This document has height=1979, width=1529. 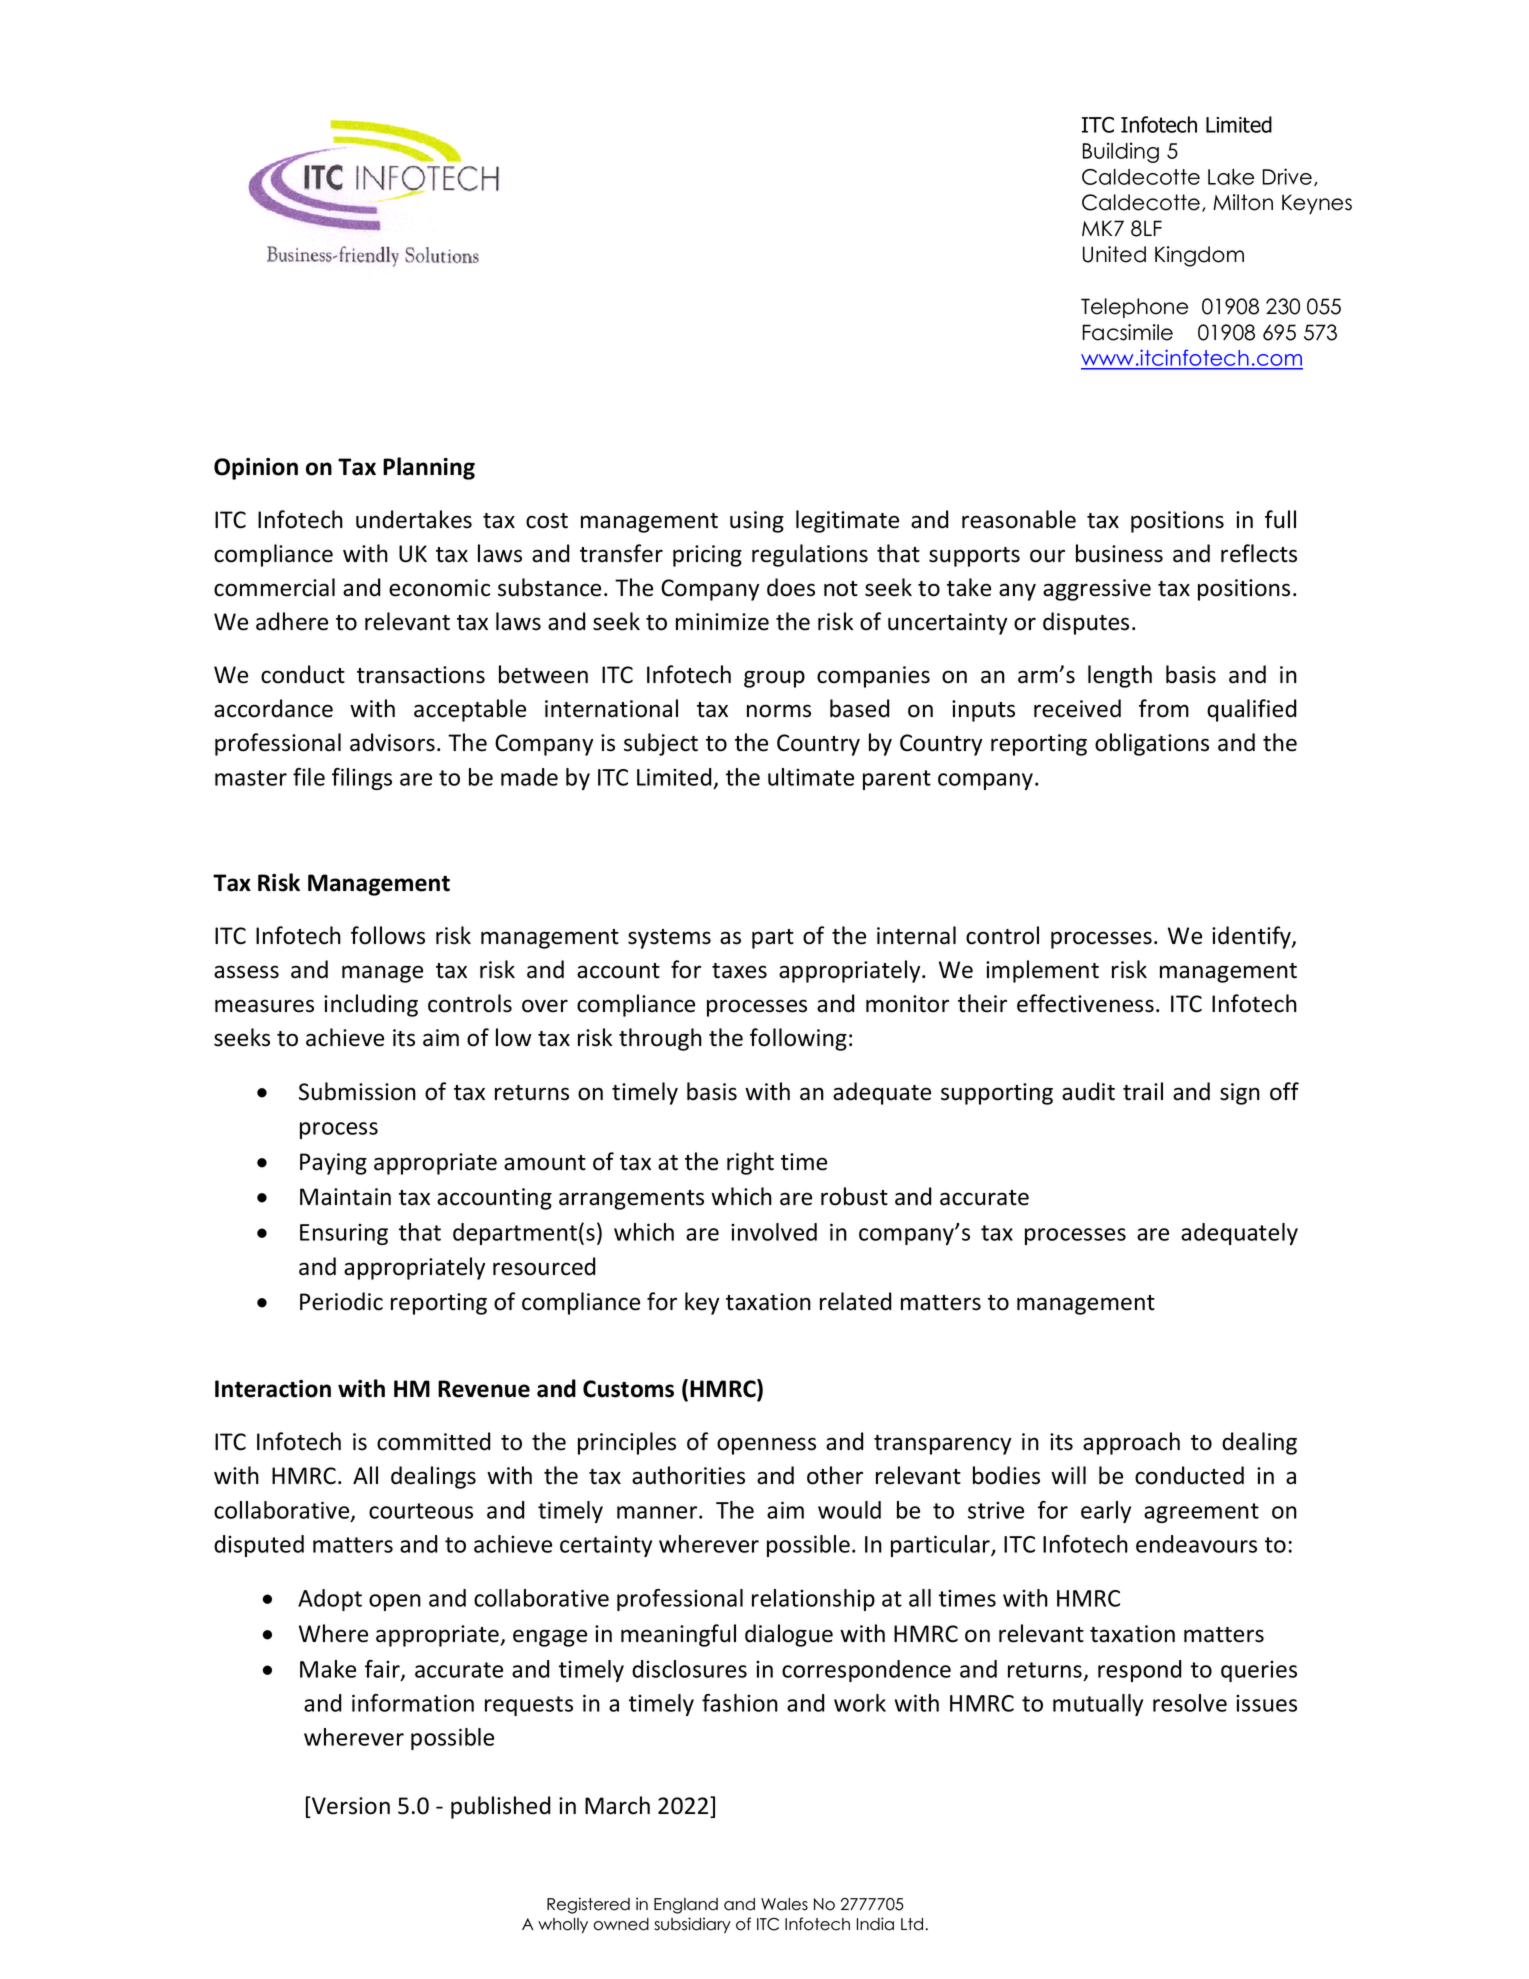 What do you see at coordinates (784, 1904) in the document?
I see `Wales` at bounding box center [784, 1904].
